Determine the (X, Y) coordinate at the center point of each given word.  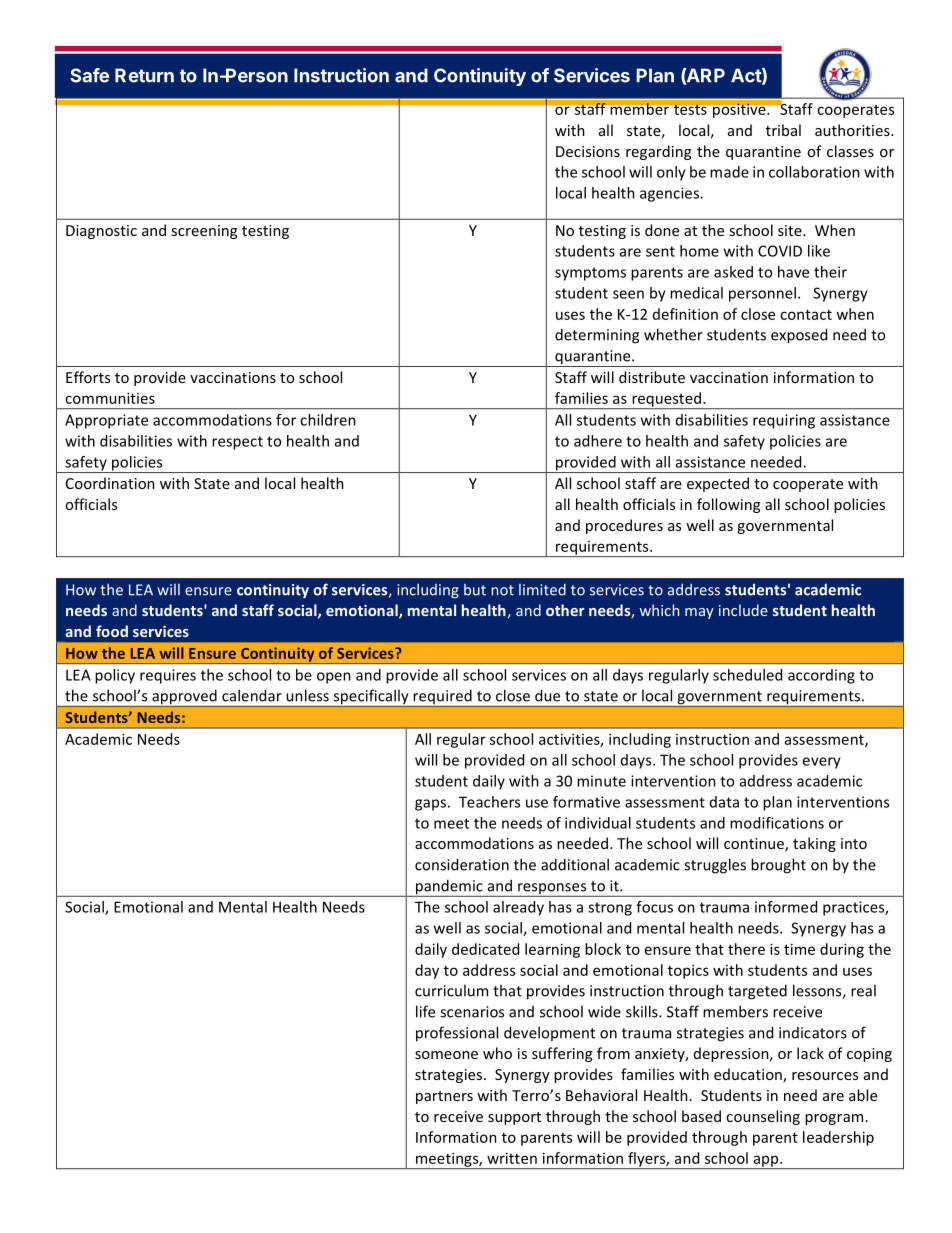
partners (444, 1097)
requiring (784, 421)
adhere (598, 441)
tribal (783, 130)
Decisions (588, 151)
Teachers (489, 802)
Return (144, 75)
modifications (777, 823)
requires (168, 676)
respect (237, 443)
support (514, 1118)
